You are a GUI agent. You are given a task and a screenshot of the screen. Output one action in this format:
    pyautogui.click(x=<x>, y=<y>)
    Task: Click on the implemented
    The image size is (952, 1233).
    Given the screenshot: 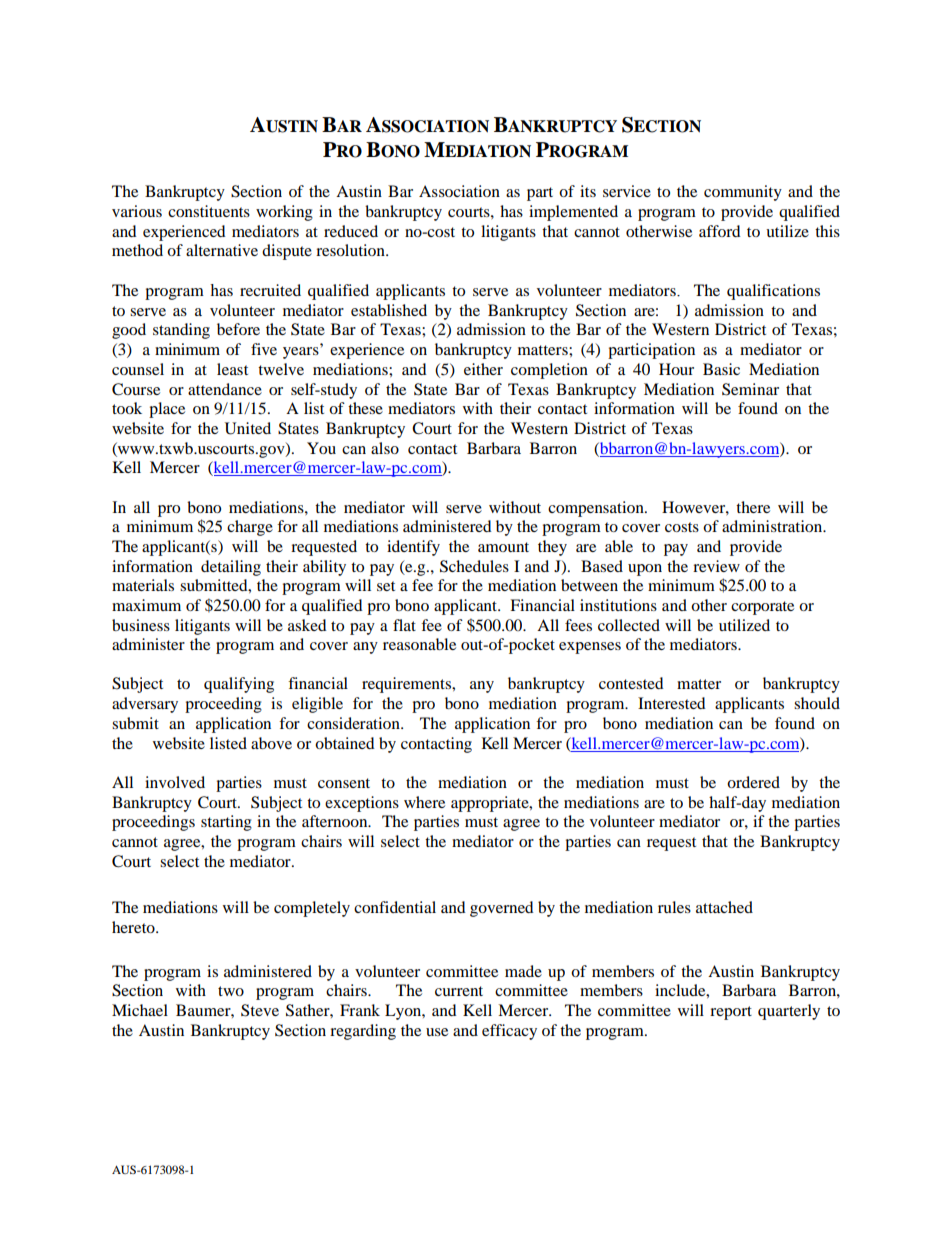 What is the action you would take?
    pyautogui.click(x=573, y=213)
